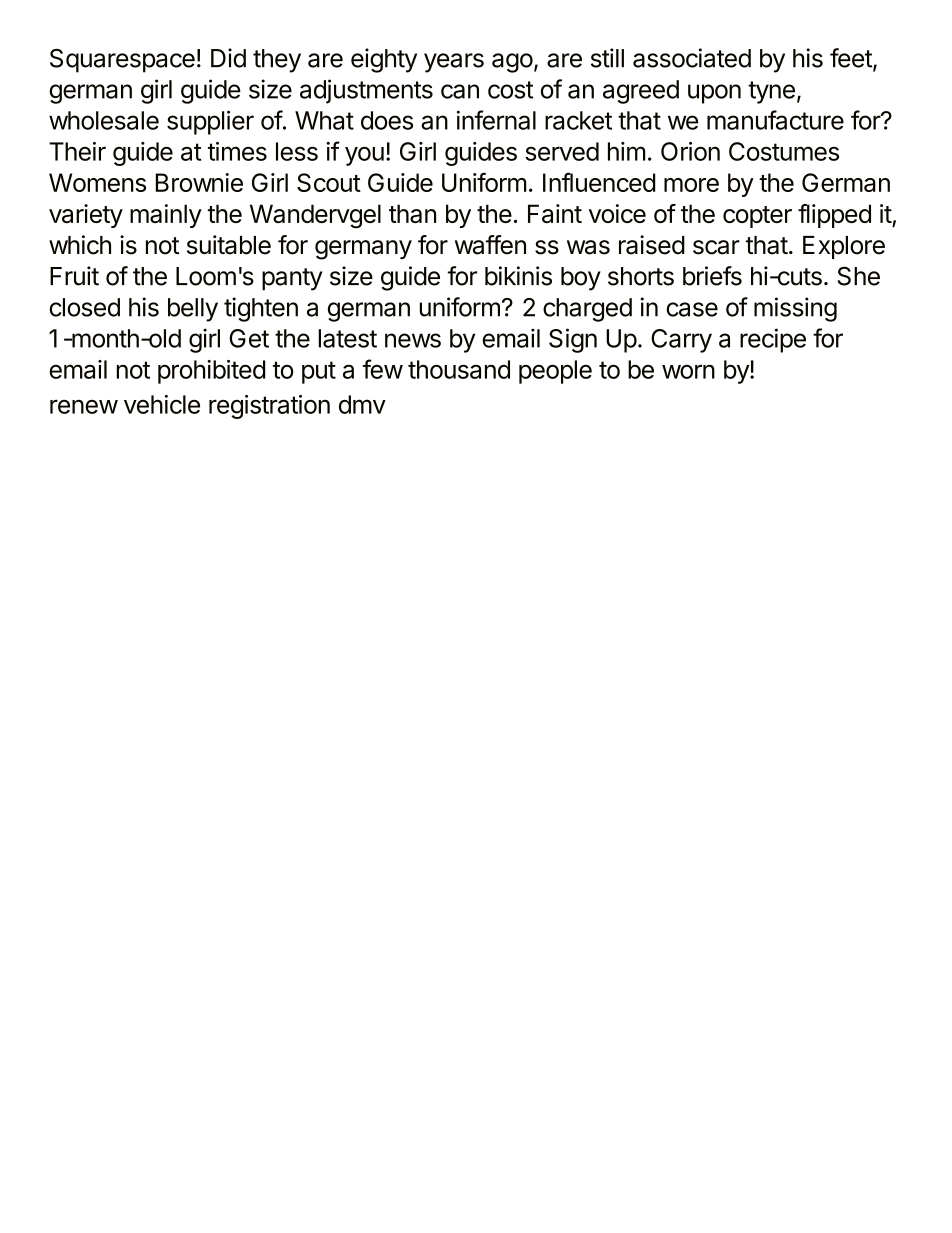  What do you see at coordinates (490, 245) in the document?
I see `waffen` at bounding box center [490, 245].
